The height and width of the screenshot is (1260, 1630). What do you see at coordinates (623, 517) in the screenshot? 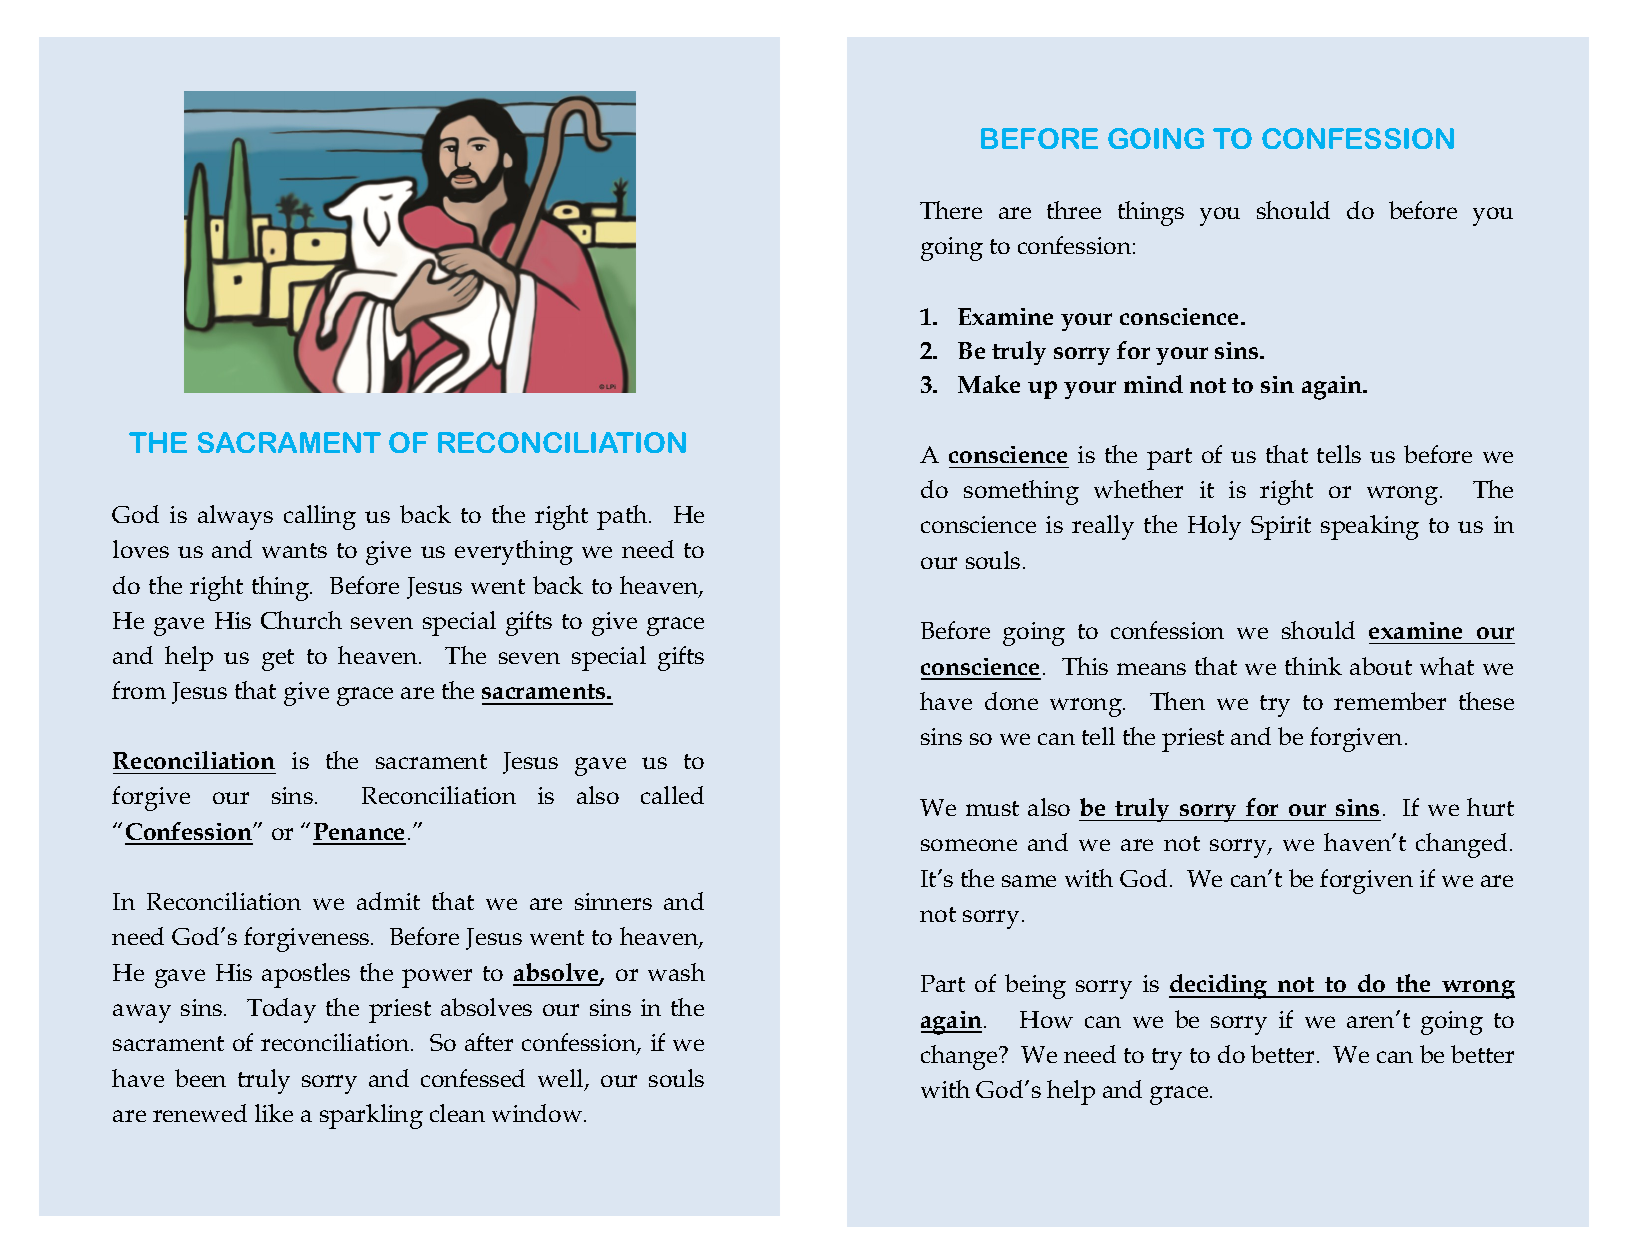
I see `path` at bounding box center [623, 517].
